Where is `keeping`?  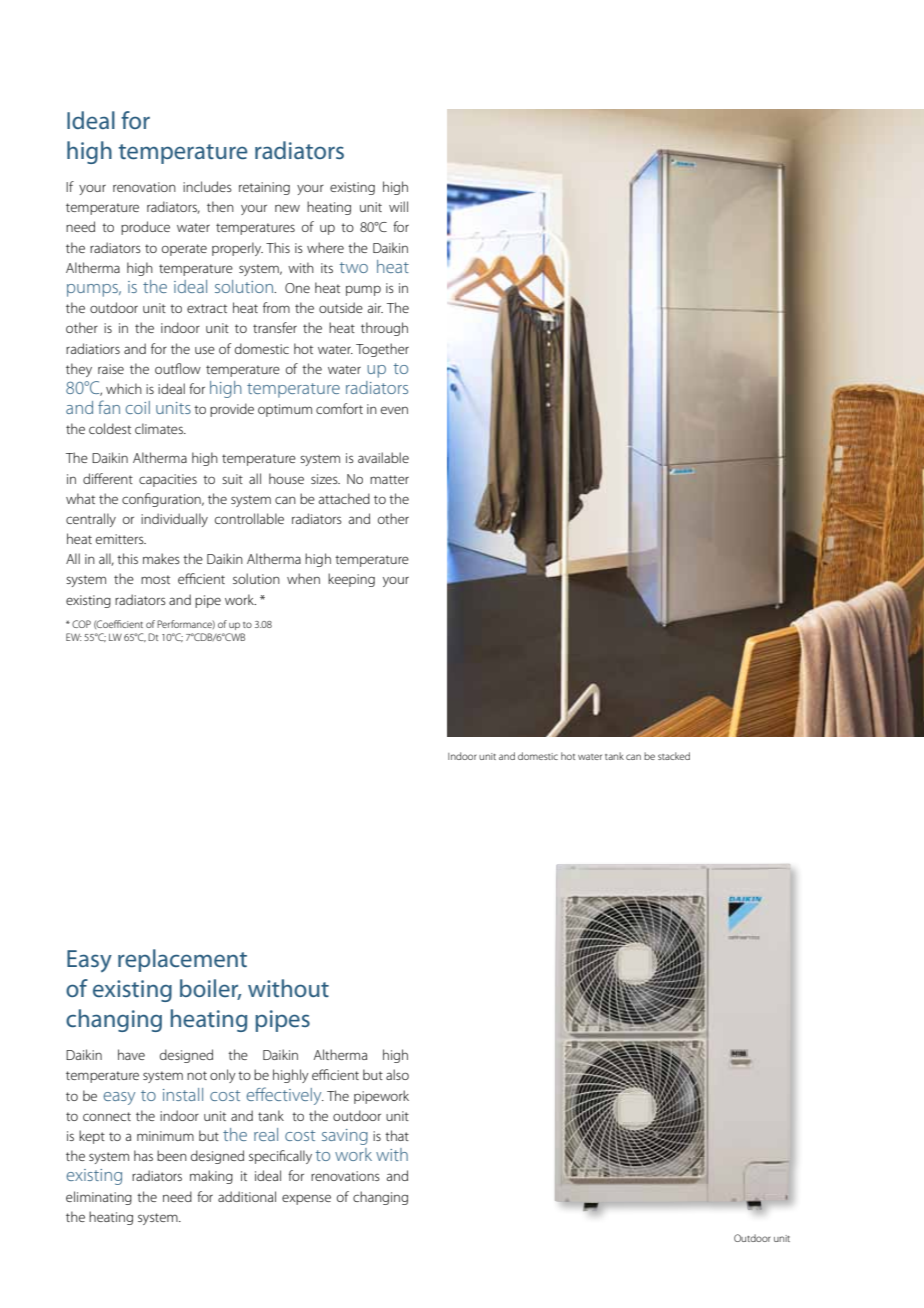
keeping is located at coordinates (351, 580).
